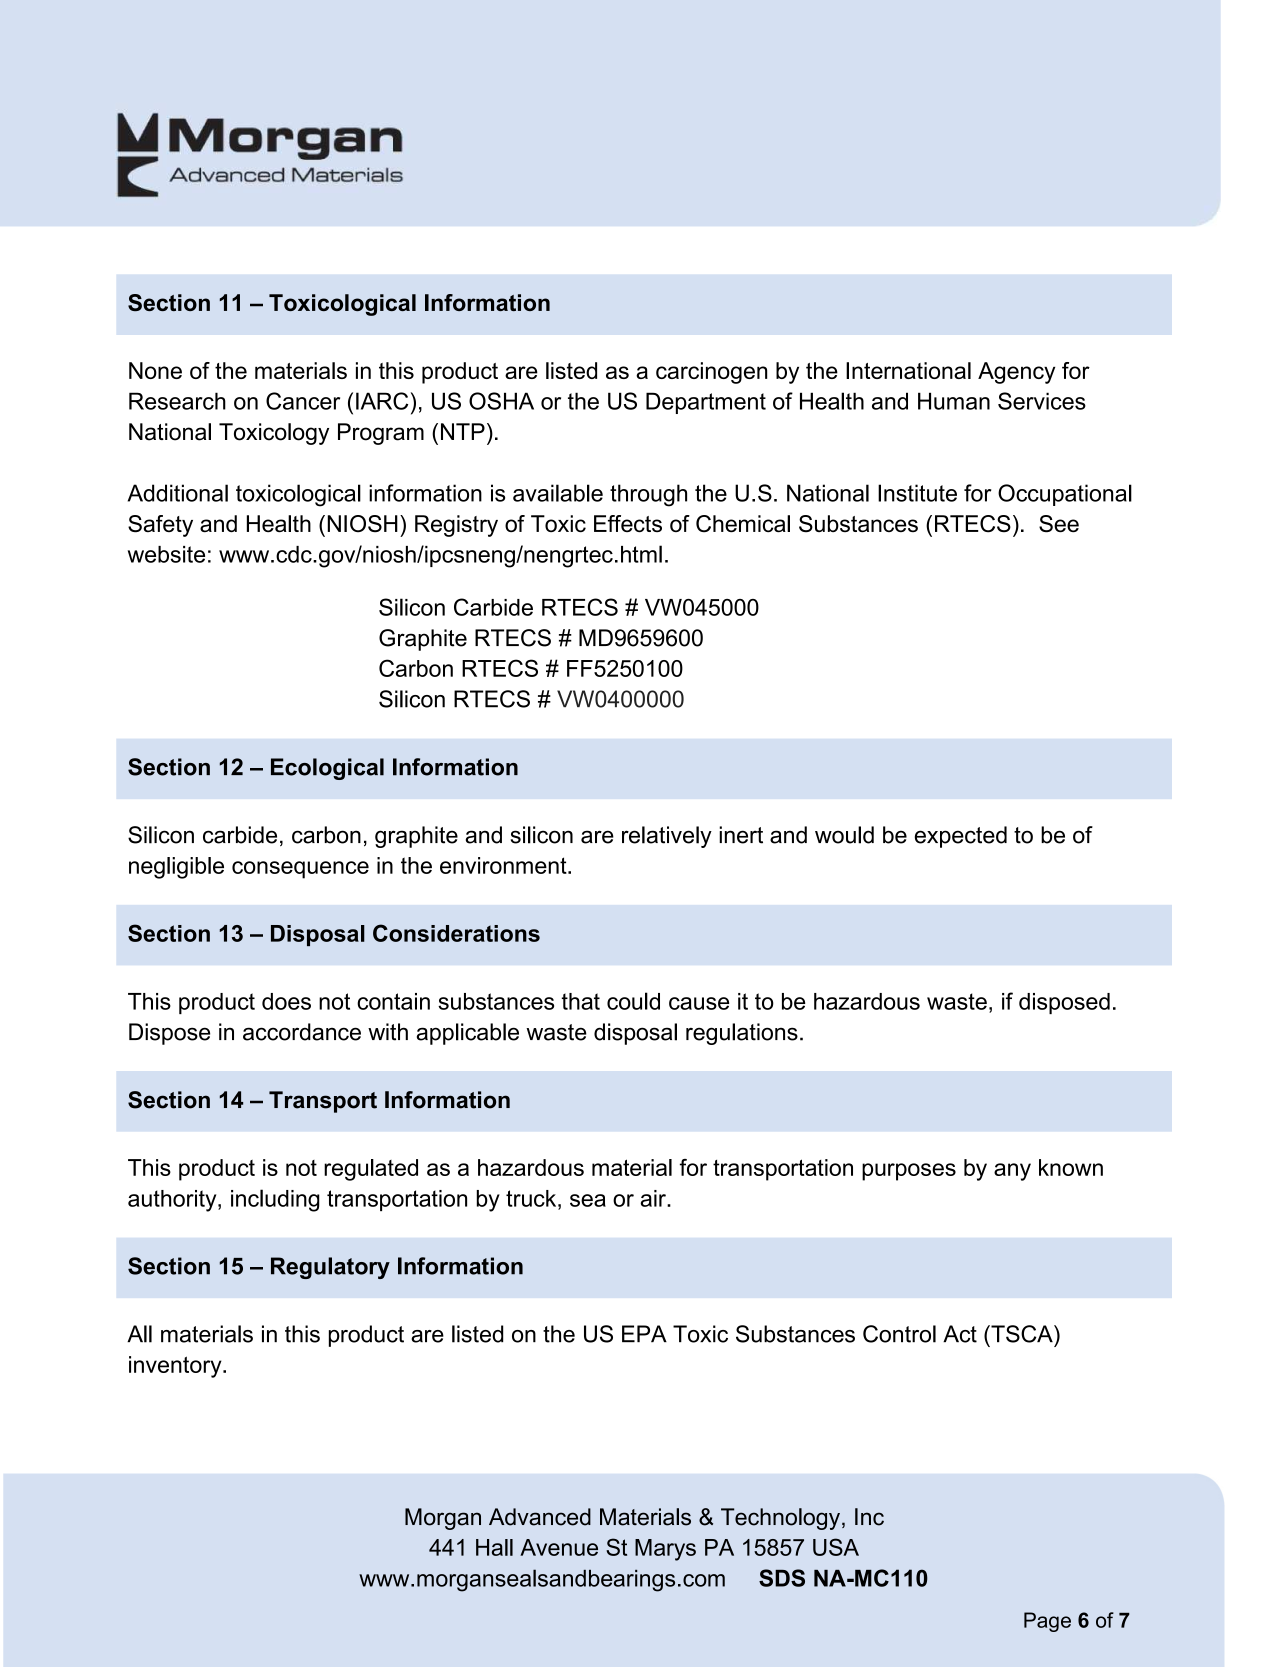  What do you see at coordinates (286, 1001) in the document?
I see `does` at bounding box center [286, 1001].
